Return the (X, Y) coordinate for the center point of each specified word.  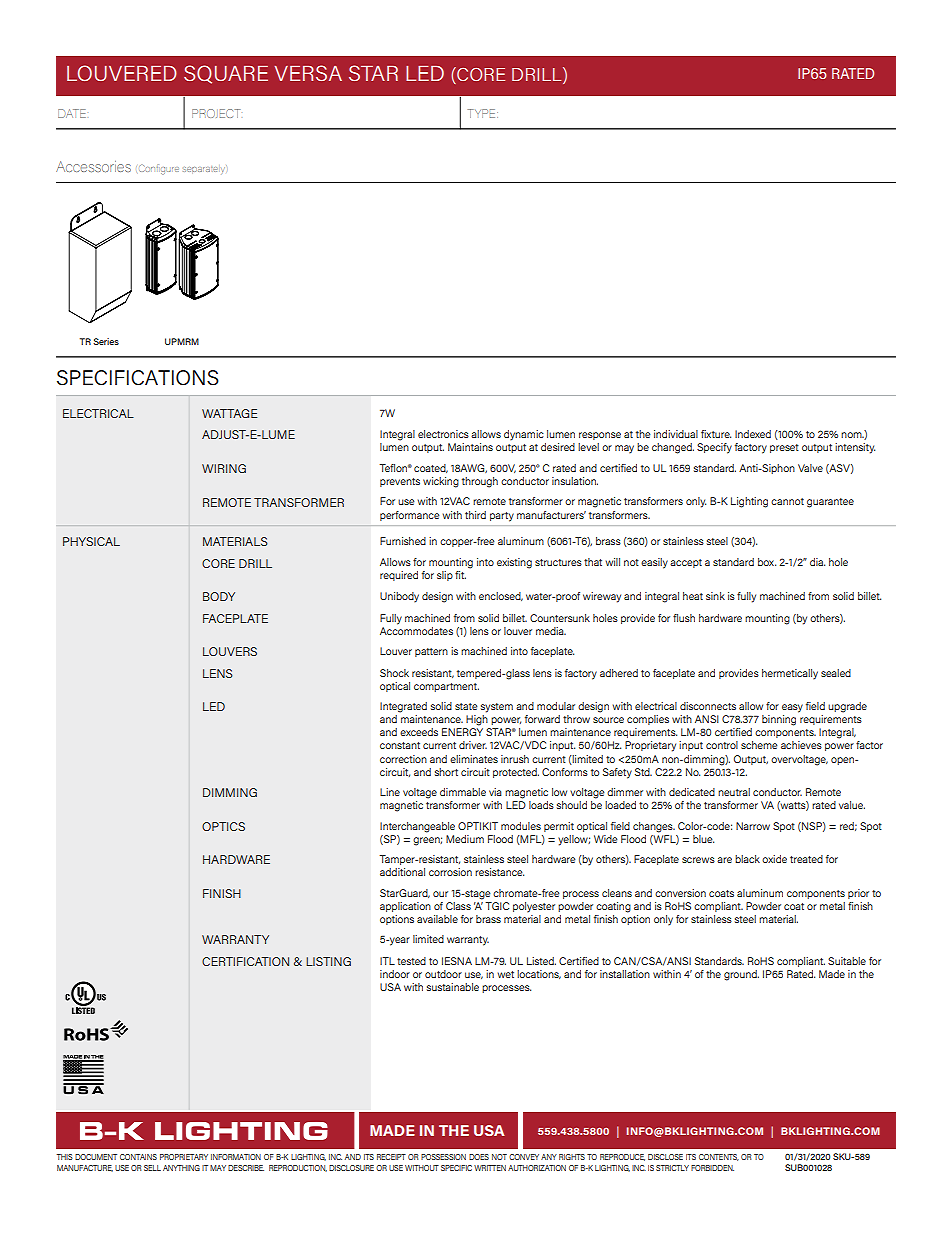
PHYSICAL (91, 541)
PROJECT (216, 113)
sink (715, 596)
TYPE (483, 113)
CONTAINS (138, 1157)
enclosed (501, 596)
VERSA (308, 73)
